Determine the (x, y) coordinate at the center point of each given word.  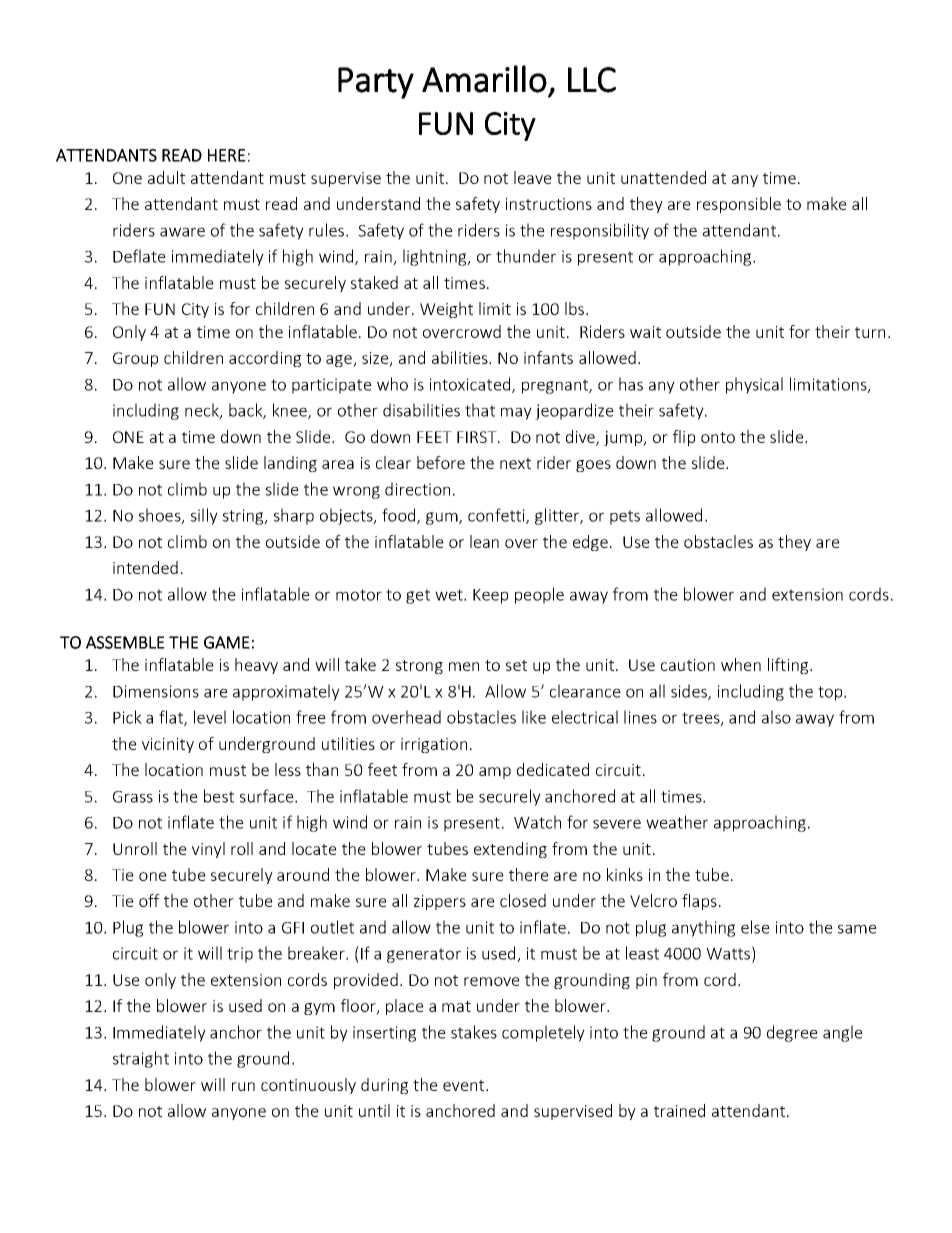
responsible (739, 205)
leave (533, 177)
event (465, 1085)
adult (166, 177)
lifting (789, 666)
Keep (490, 596)
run (243, 1086)
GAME (227, 642)
